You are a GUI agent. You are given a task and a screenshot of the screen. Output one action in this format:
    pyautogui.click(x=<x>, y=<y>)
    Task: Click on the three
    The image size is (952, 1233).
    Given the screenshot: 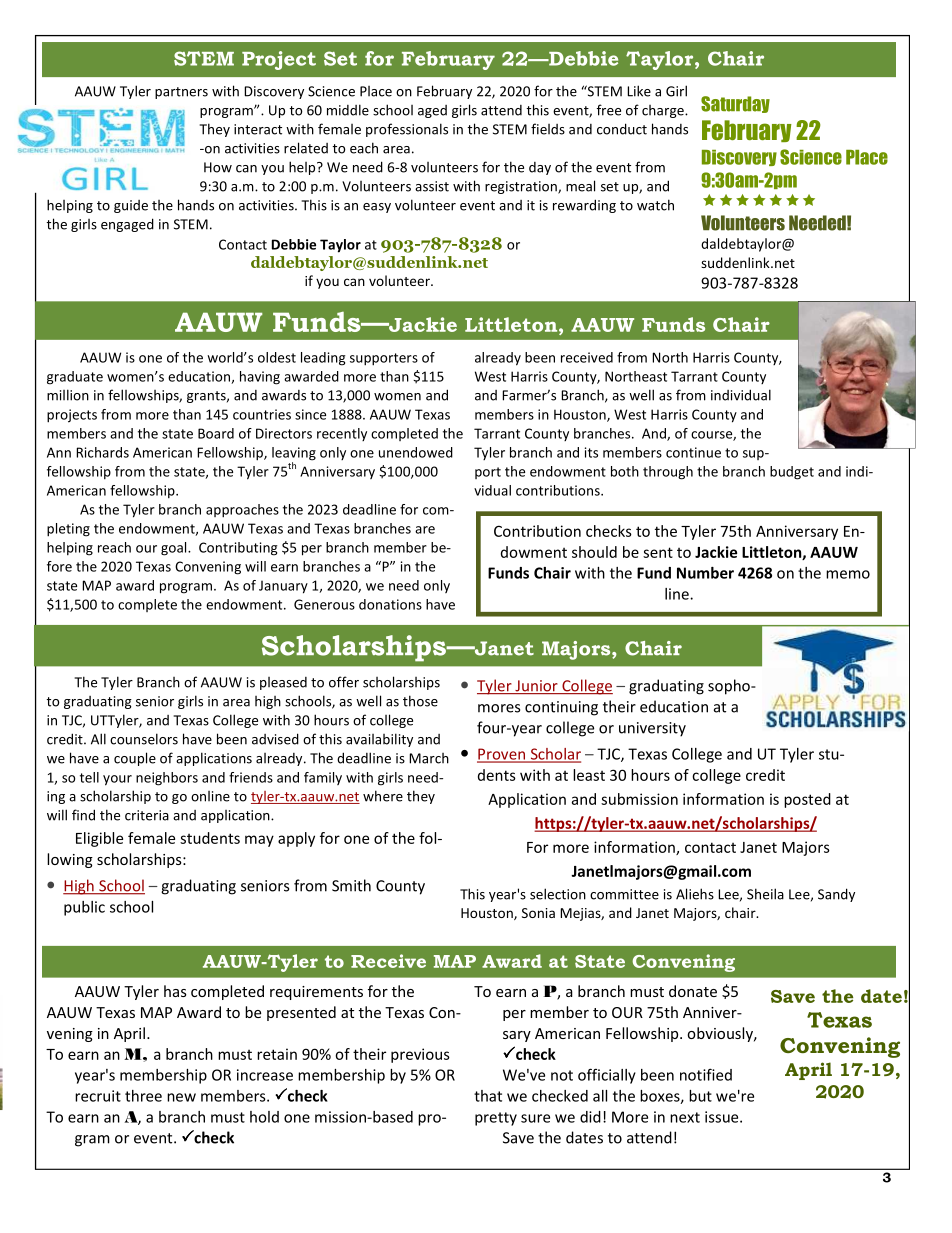 What is the action you would take?
    pyautogui.click(x=143, y=1096)
